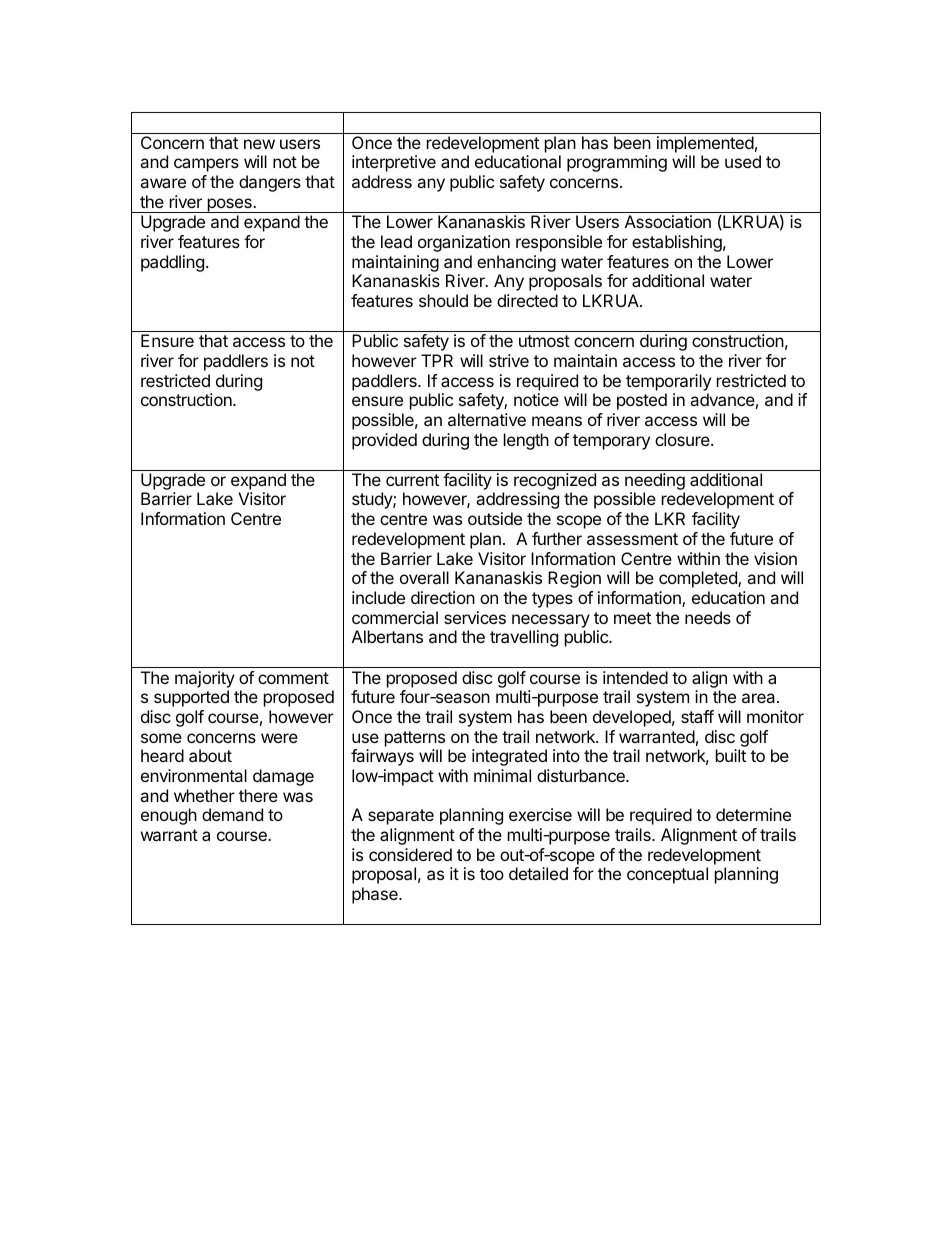 The height and width of the image is (1233, 952). What do you see at coordinates (492, 874) in the image?
I see `too` at bounding box center [492, 874].
